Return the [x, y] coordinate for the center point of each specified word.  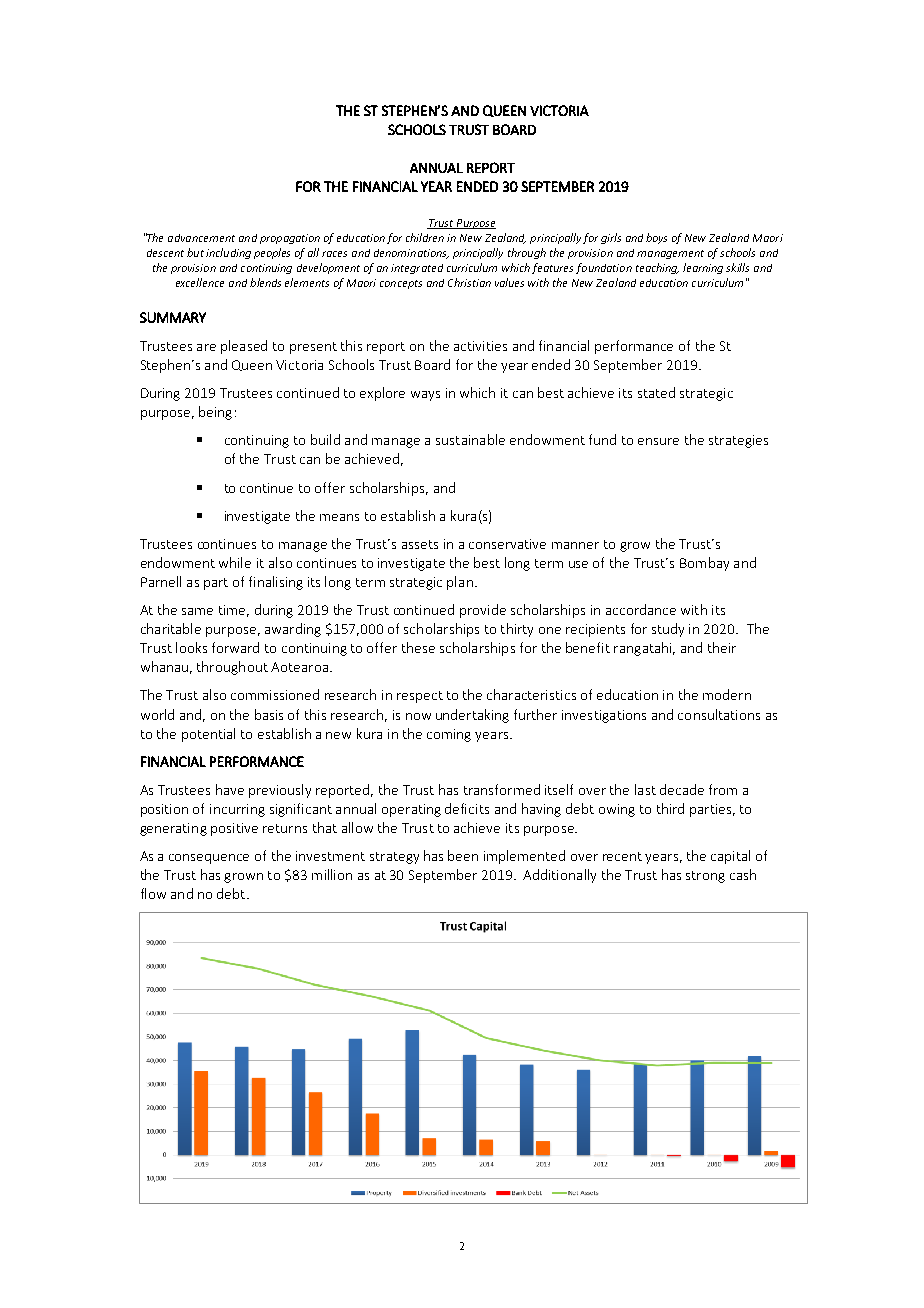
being [215, 413]
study [668, 630]
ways [425, 396]
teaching [657, 268]
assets [420, 544]
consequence [209, 859]
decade [682, 789]
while [235, 562]
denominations [411, 254]
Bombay [704, 564]
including [228, 253]
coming [449, 735]
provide [483, 611]
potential [208, 735]
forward [235, 647]
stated [656, 392]
